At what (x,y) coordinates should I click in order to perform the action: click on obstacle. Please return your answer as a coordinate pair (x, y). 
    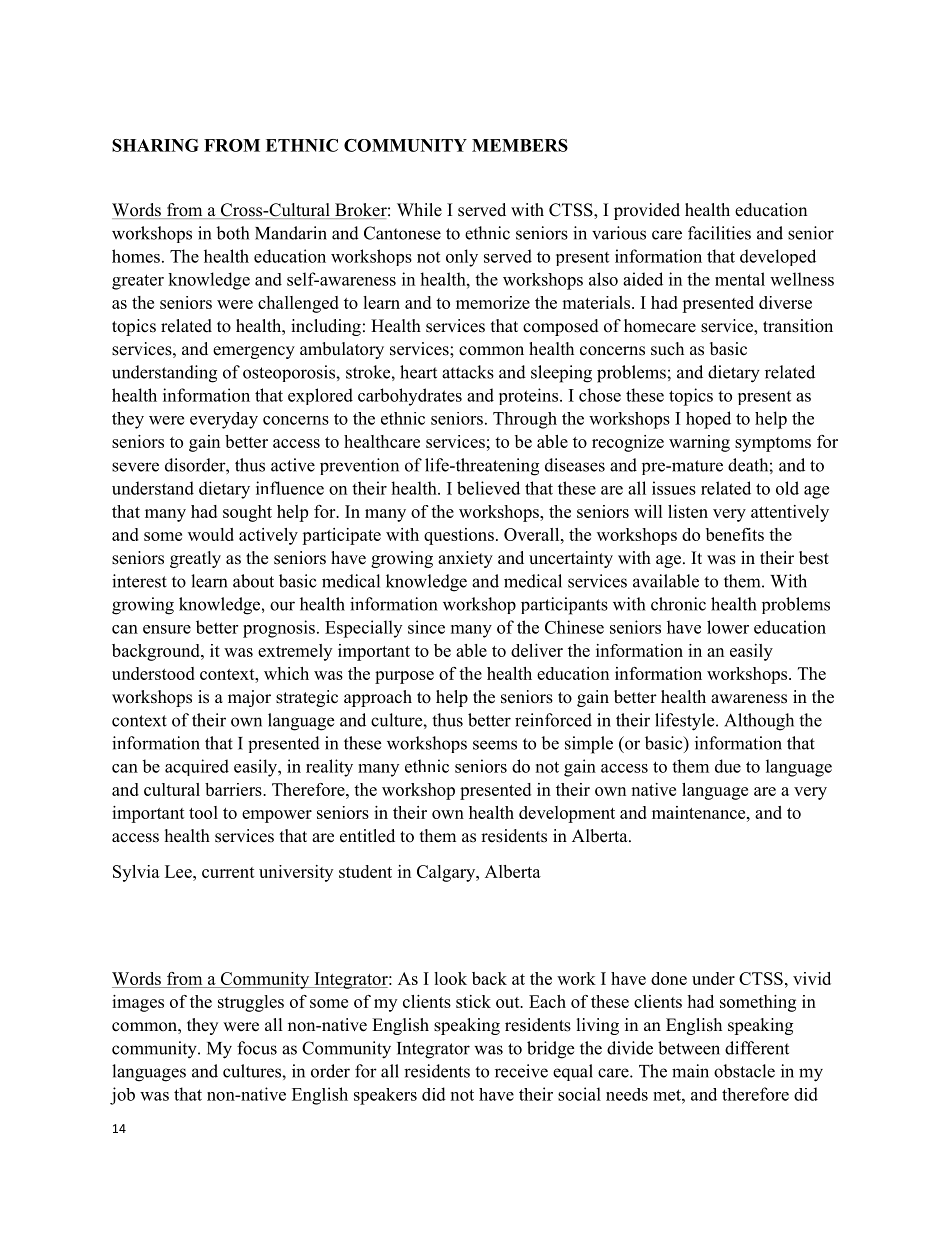
    Looking at the image, I should click on (744, 1071).
